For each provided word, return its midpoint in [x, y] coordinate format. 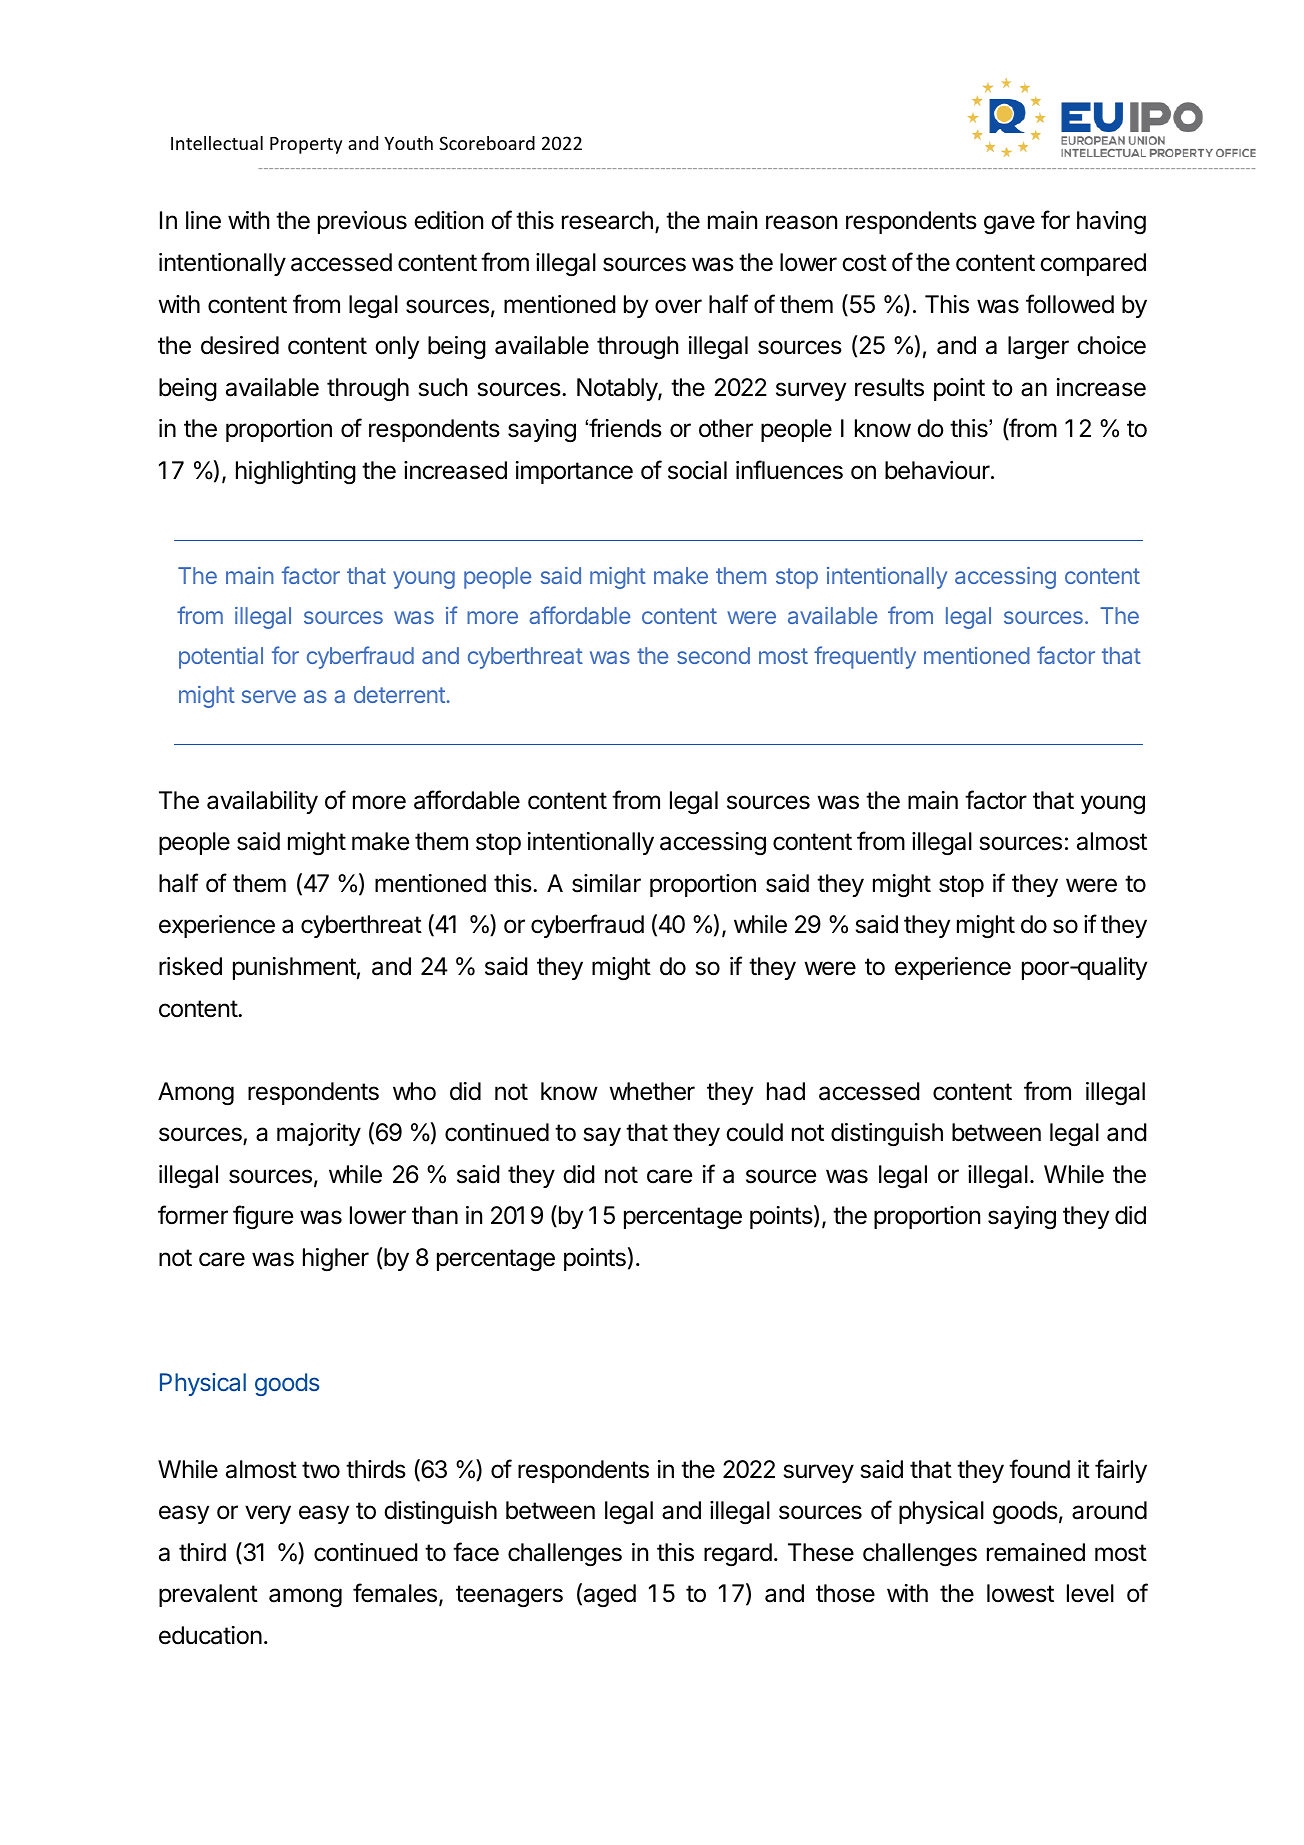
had [786, 1091]
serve [269, 696]
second [713, 655]
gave [1009, 224]
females [395, 1593]
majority [319, 1134]
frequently [865, 657]
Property [306, 145]
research [607, 220]
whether [652, 1091]
